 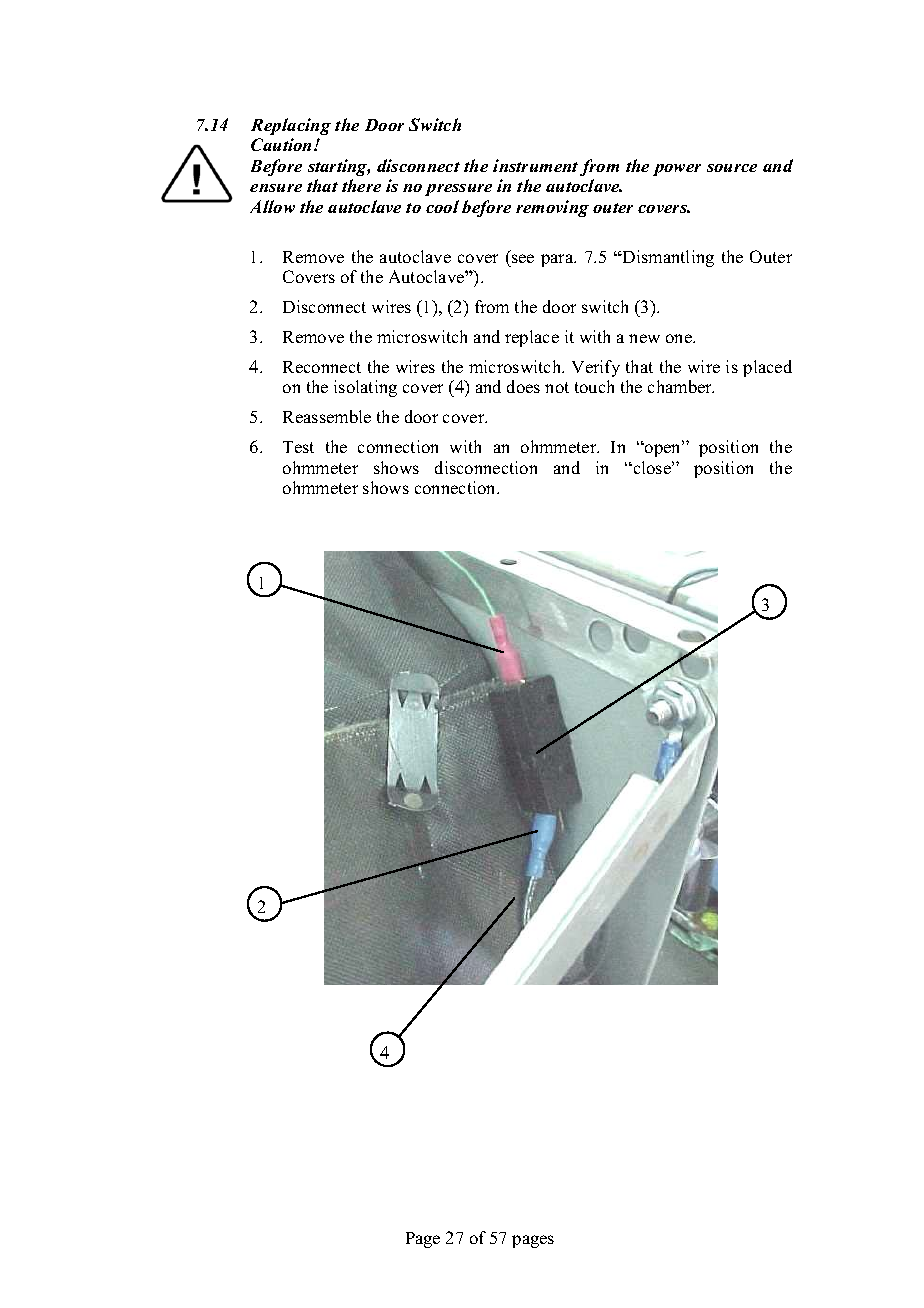 I want to click on chamber, so click(x=681, y=386).
